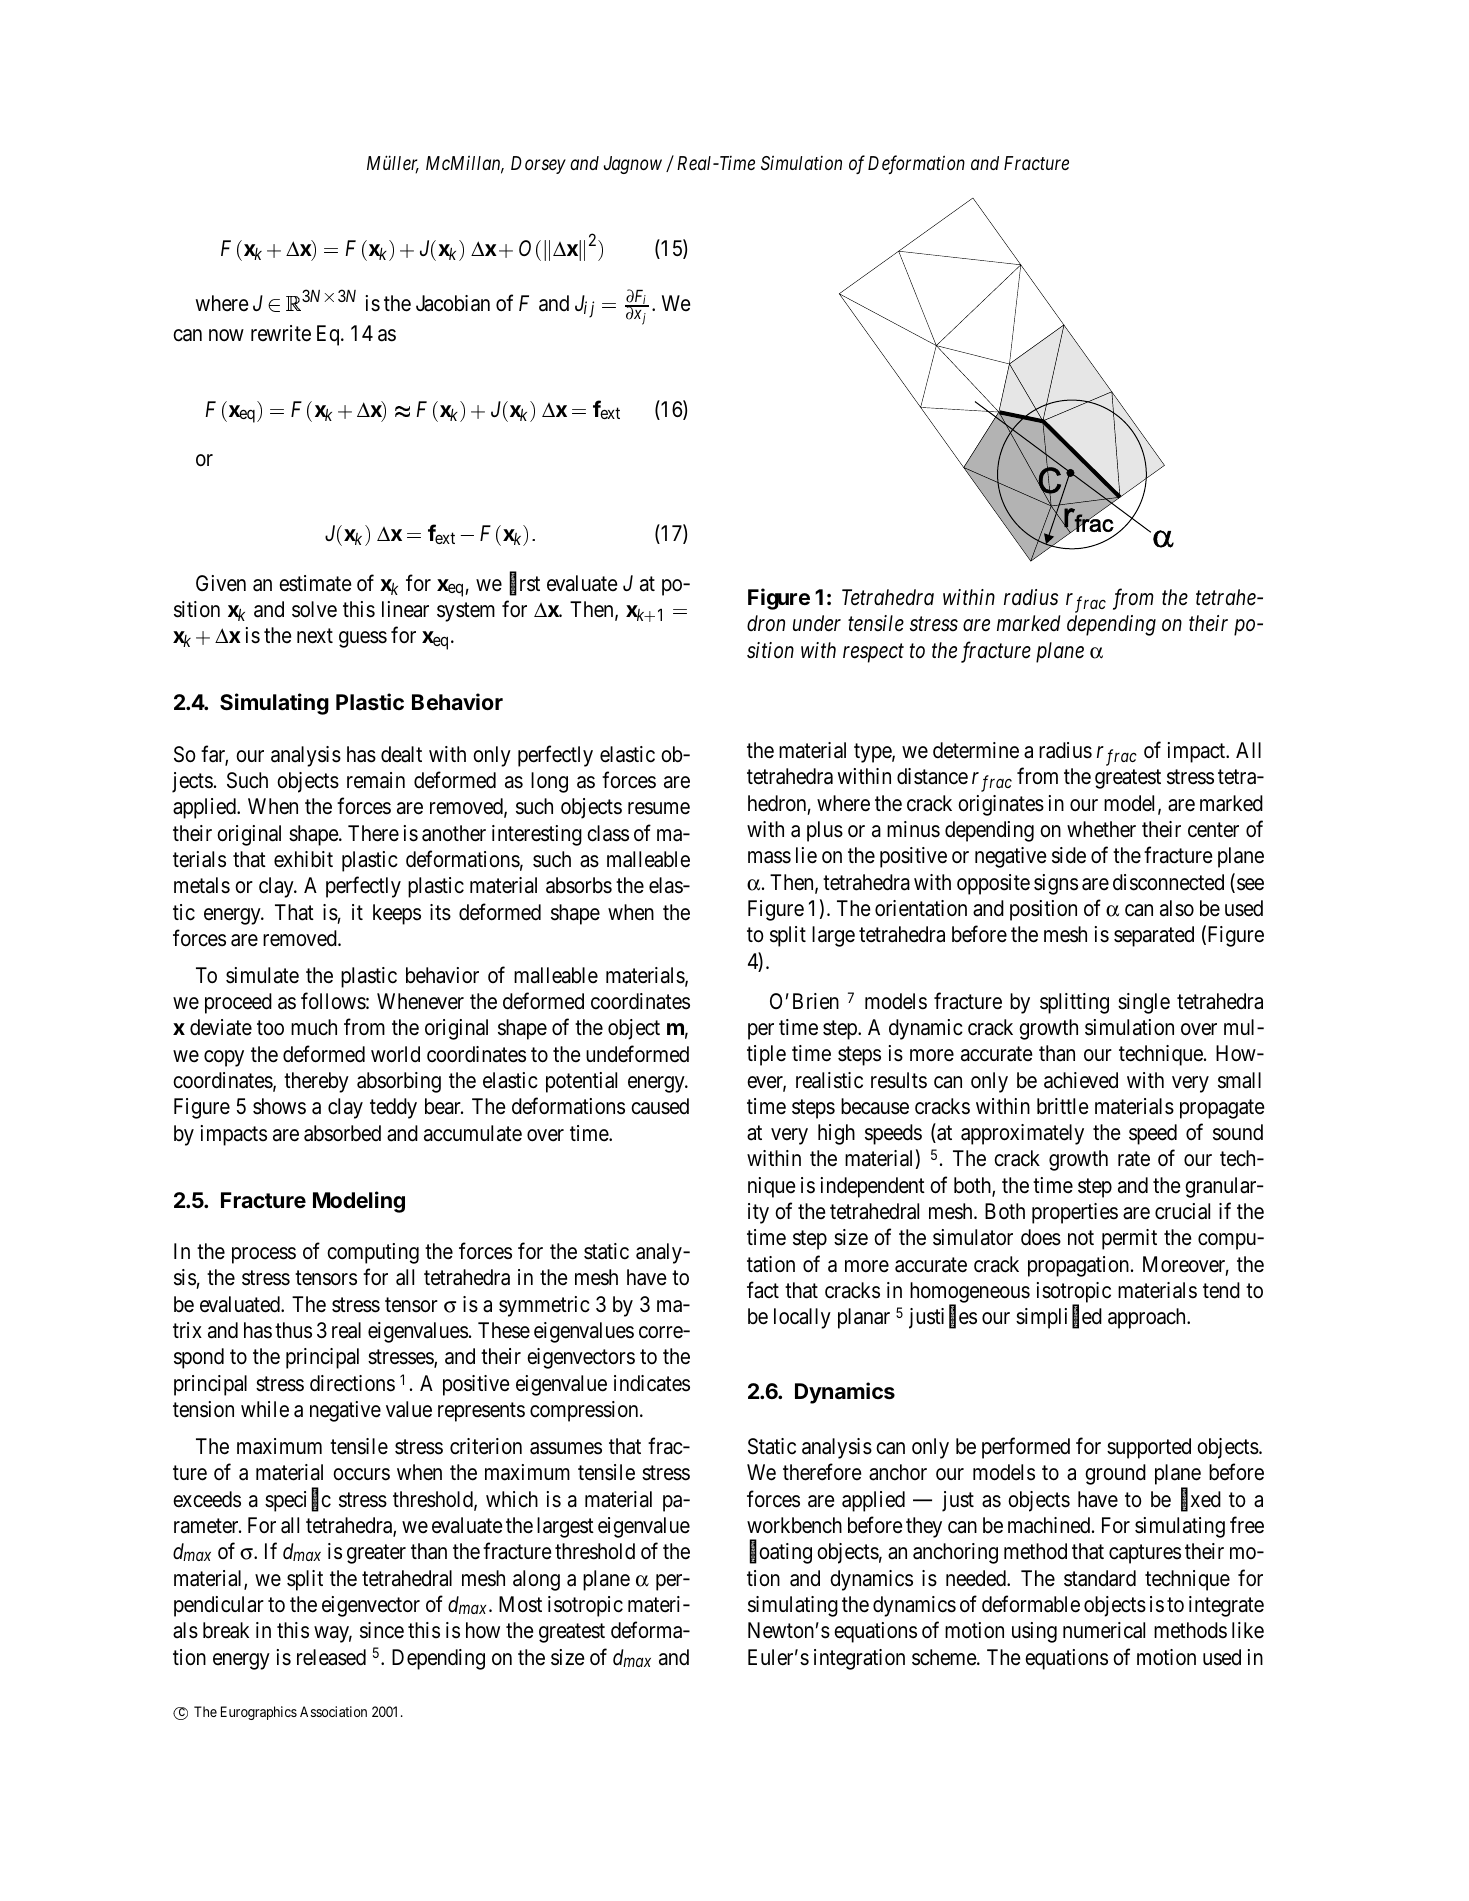 The image size is (1469, 1901). What do you see at coordinates (342, 1133) in the screenshot?
I see `absorbed` at bounding box center [342, 1133].
